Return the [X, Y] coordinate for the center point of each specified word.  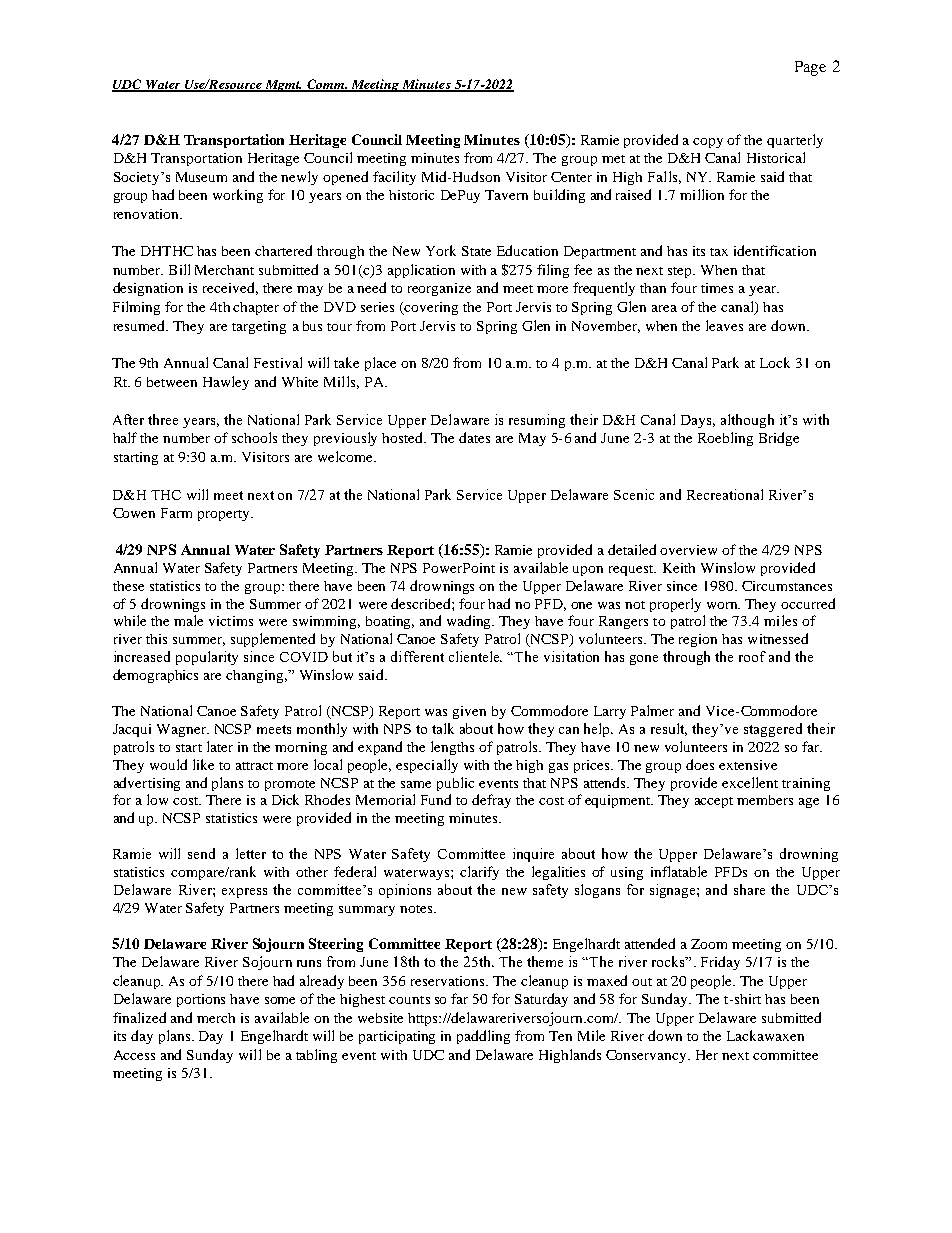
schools [254, 437]
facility [394, 178]
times [717, 288]
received [230, 288]
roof [752, 656]
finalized [139, 1017]
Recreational [725, 494]
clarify [479, 873]
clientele [475, 656]
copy [708, 143]
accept [714, 802]
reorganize [439, 289]
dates [474, 437]
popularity [207, 658]
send [201, 853]
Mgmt [283, 86]
